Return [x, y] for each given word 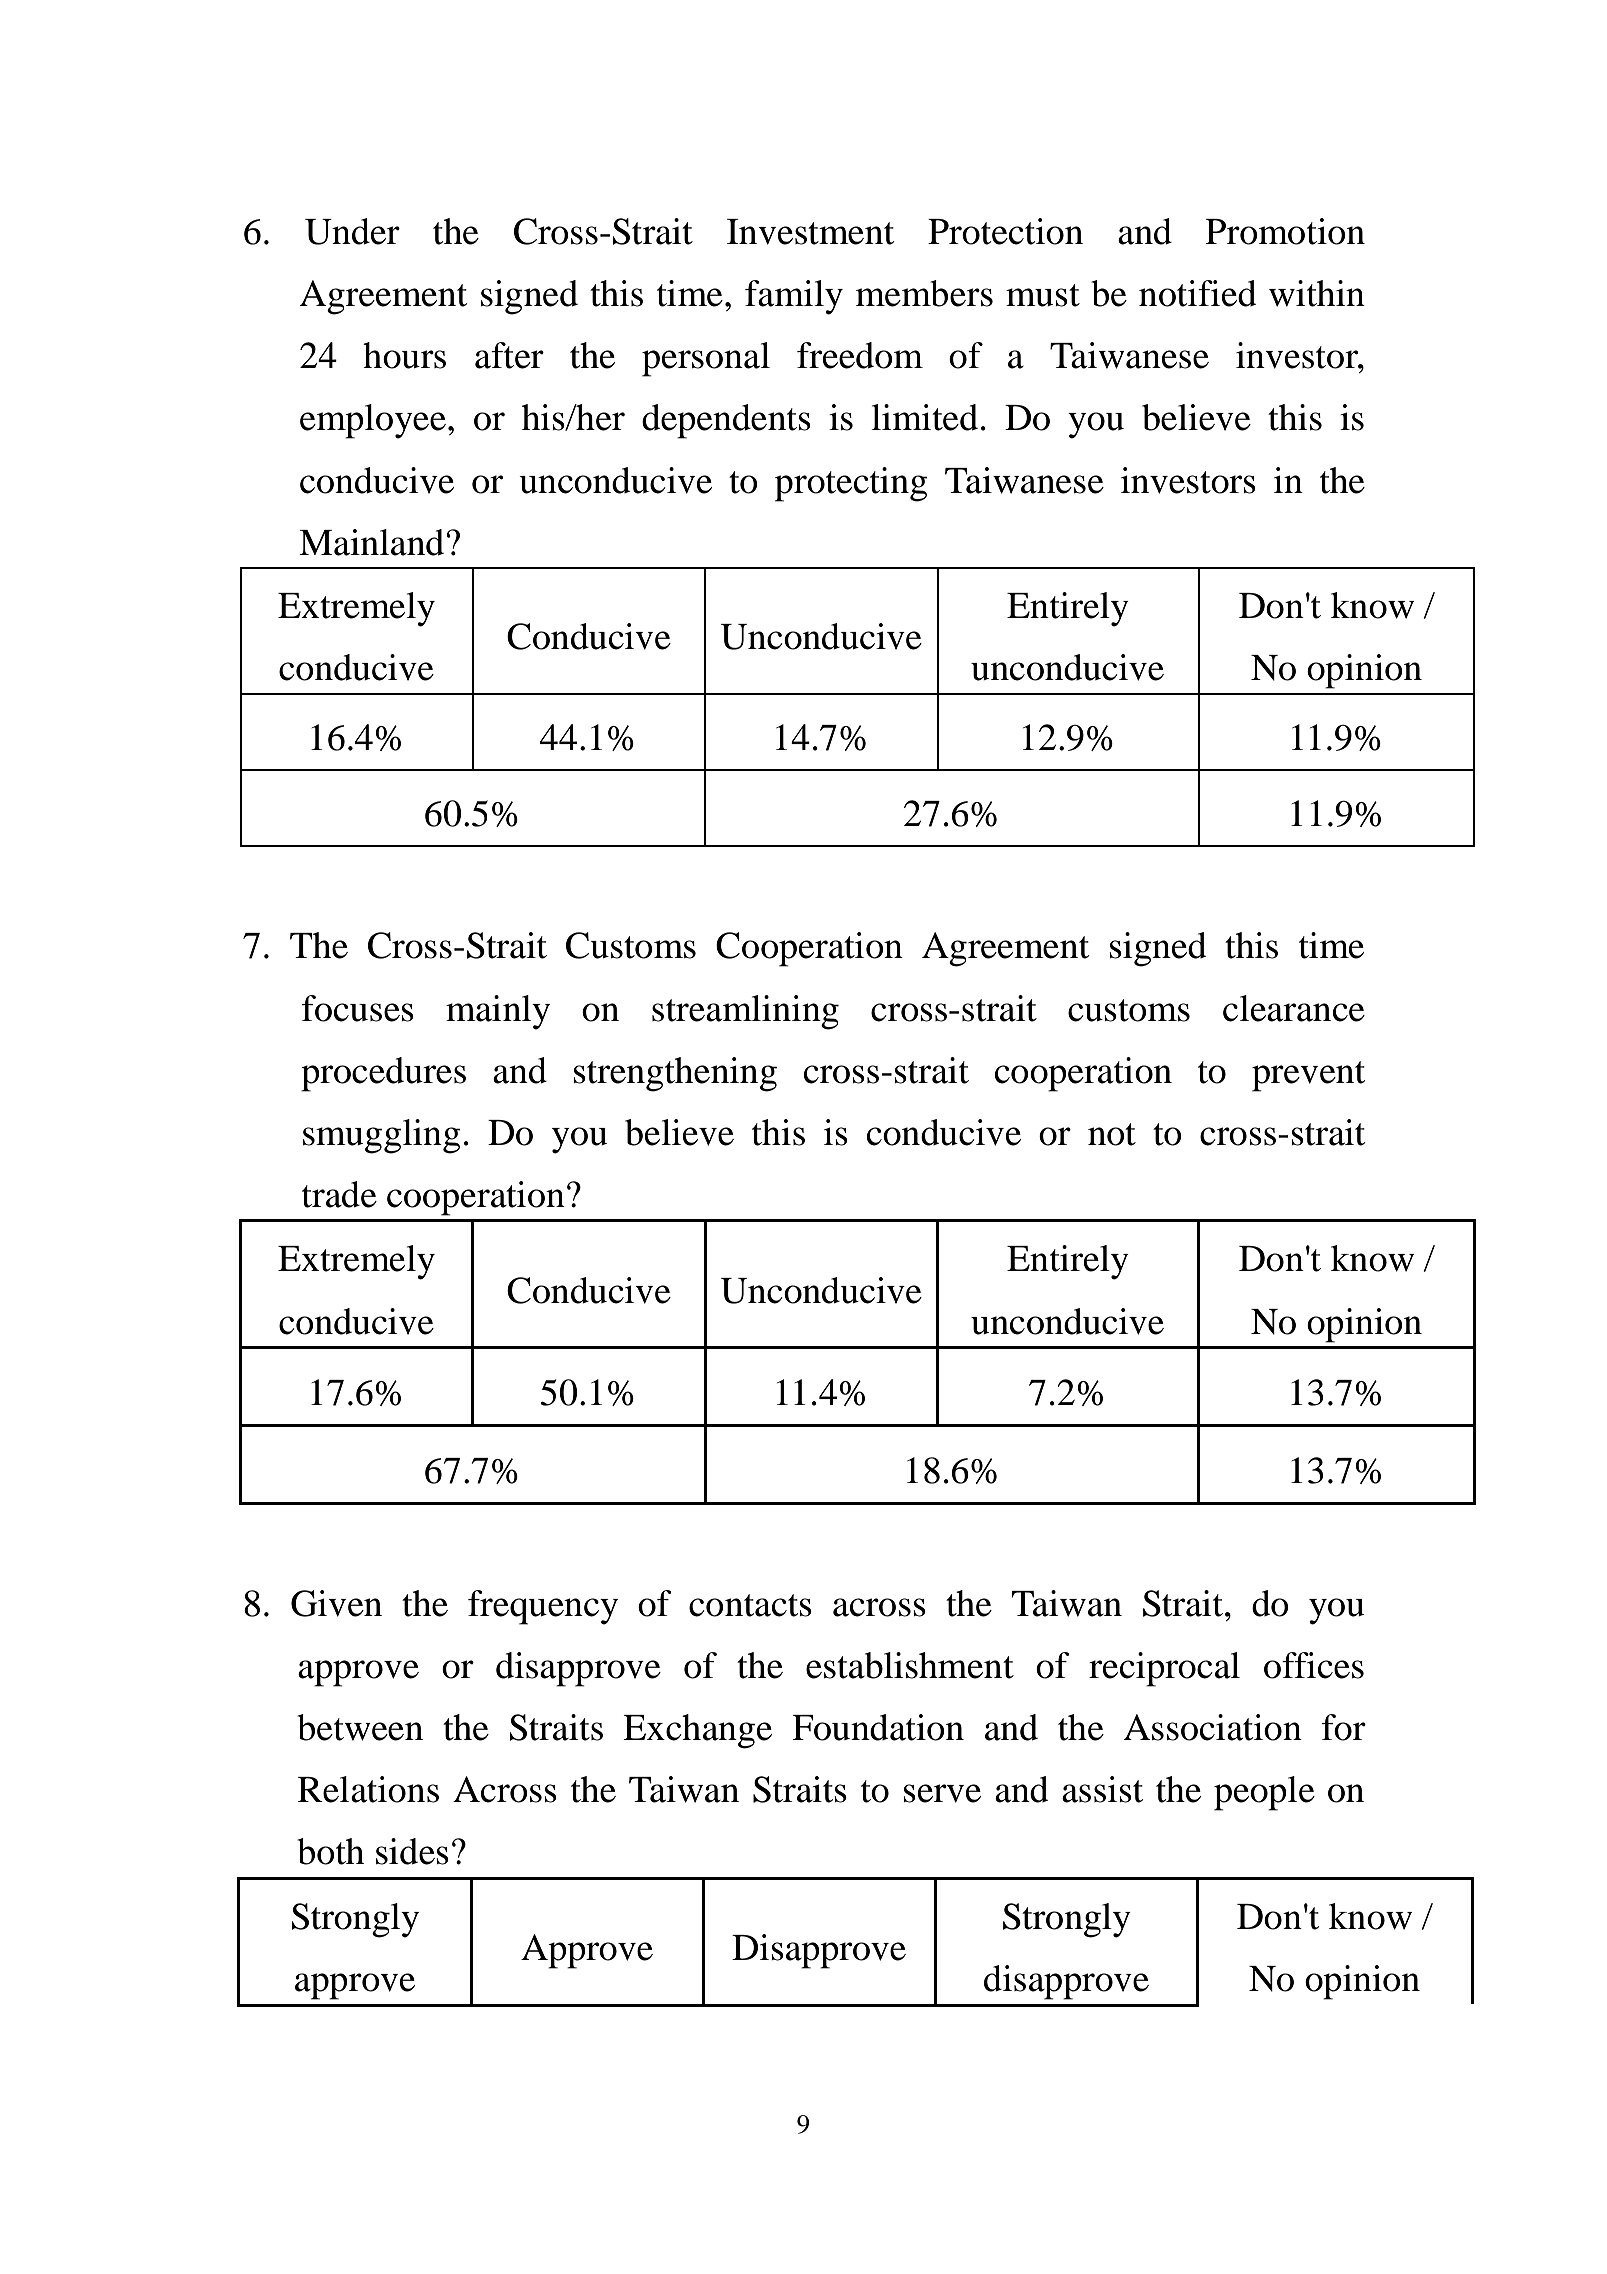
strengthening [675, 1074]
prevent [1308, 1076]
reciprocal [1164, 1669]
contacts [750, 1605]
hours [404, 355]
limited [924, 417]
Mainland [371, 542]
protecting [851, 484]
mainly [498, 1012]
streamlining [745, 1012]
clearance [1294, 1008]
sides [412, 1851]
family [794, 297]
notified [1197, 293]
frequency [543, 1607]
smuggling [382, 1136]
